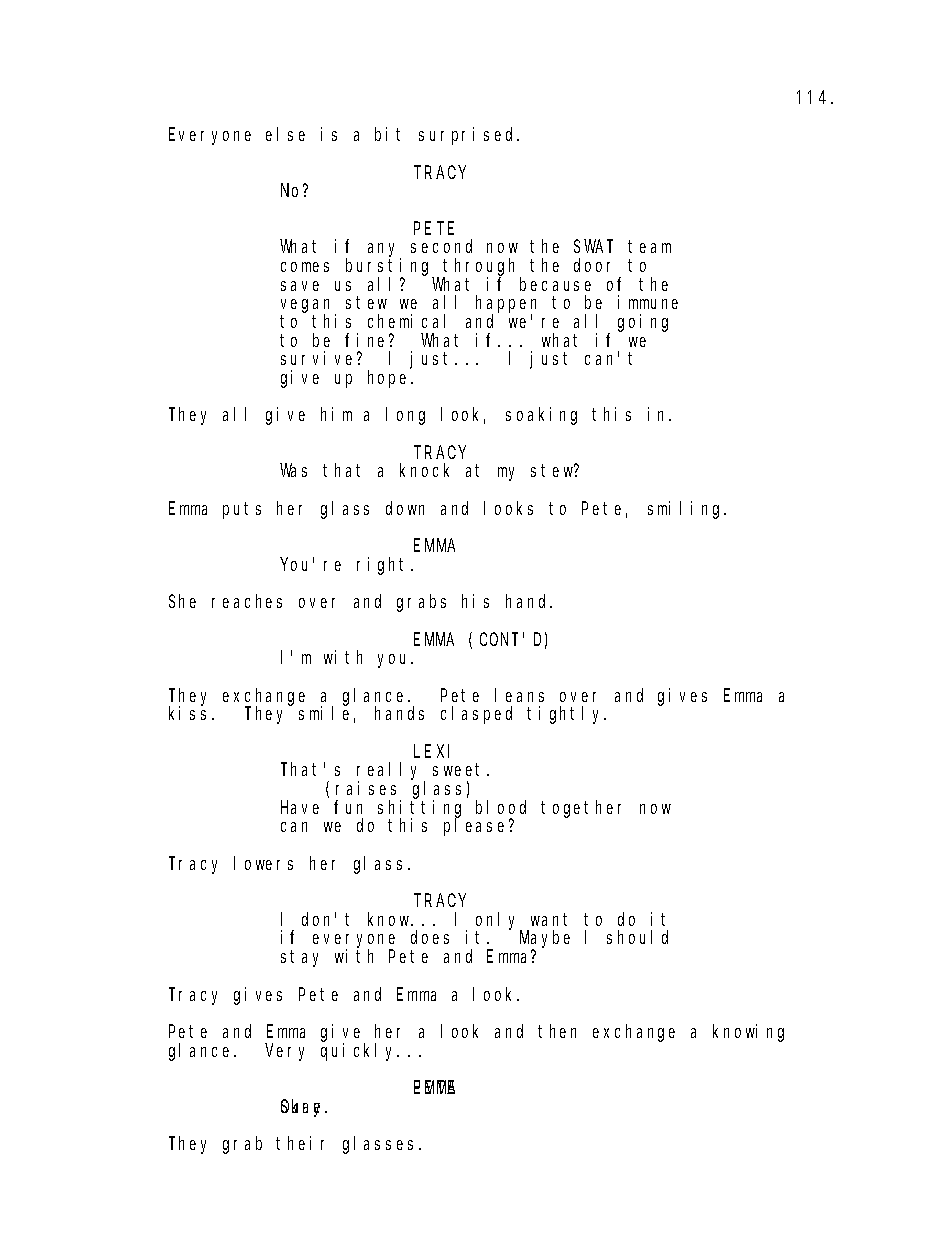 This screenshot has width=952, height=1233. What do you see at coordinates (182, 601) in the screenshot?
I see `She` at bounding box center [182, 601].
